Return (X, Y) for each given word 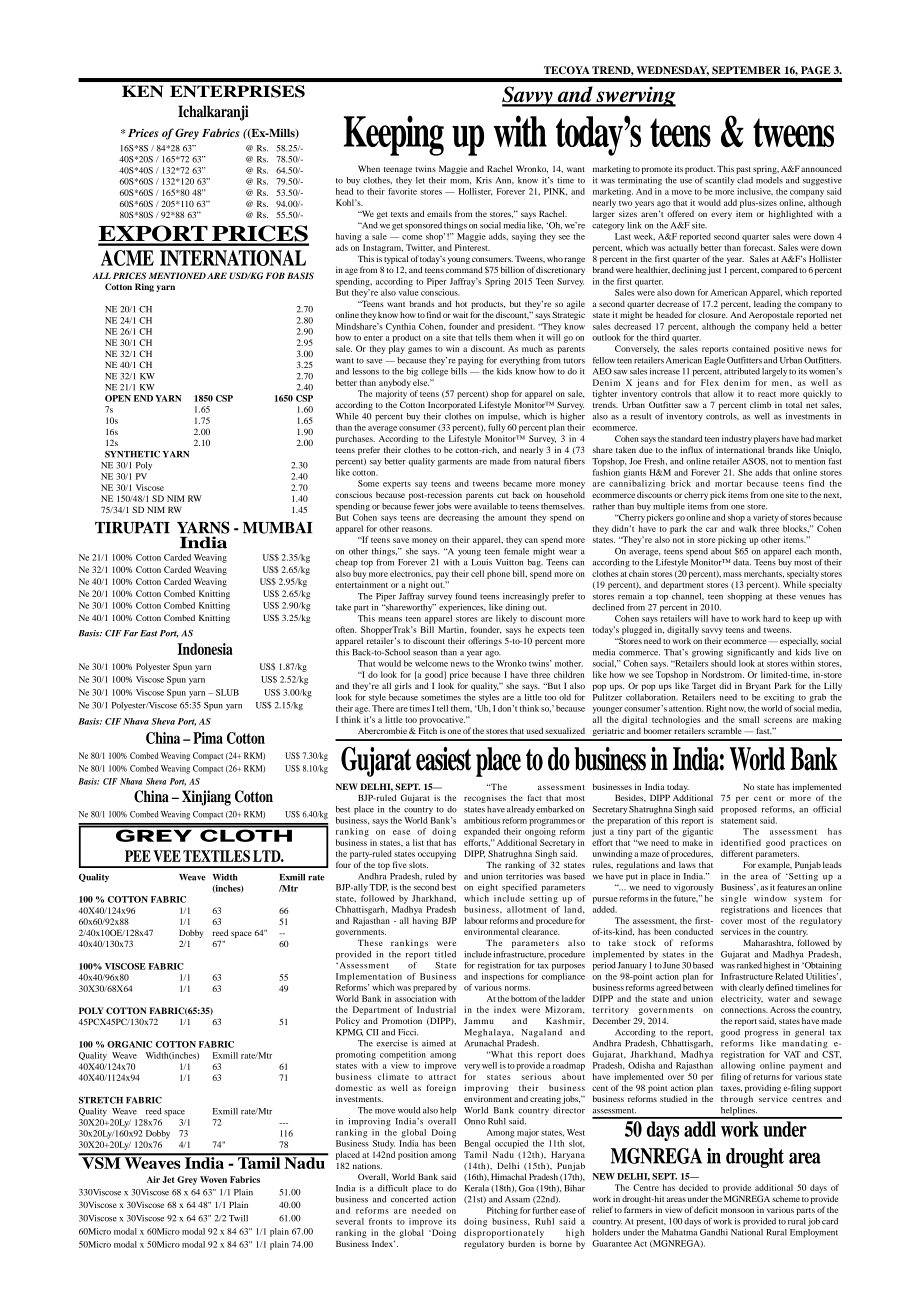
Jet (168, 1179)
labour (476, 920)
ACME (127, 258)
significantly (750, 653)
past (743, 170)
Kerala (477, 1188)
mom (460, 181)
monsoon (737, 1210)
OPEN (118, 398)
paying (470, 361)
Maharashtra (768, 943)
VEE (167, 856)
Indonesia (205, 649)
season (425, 653)
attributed (742, 371)
